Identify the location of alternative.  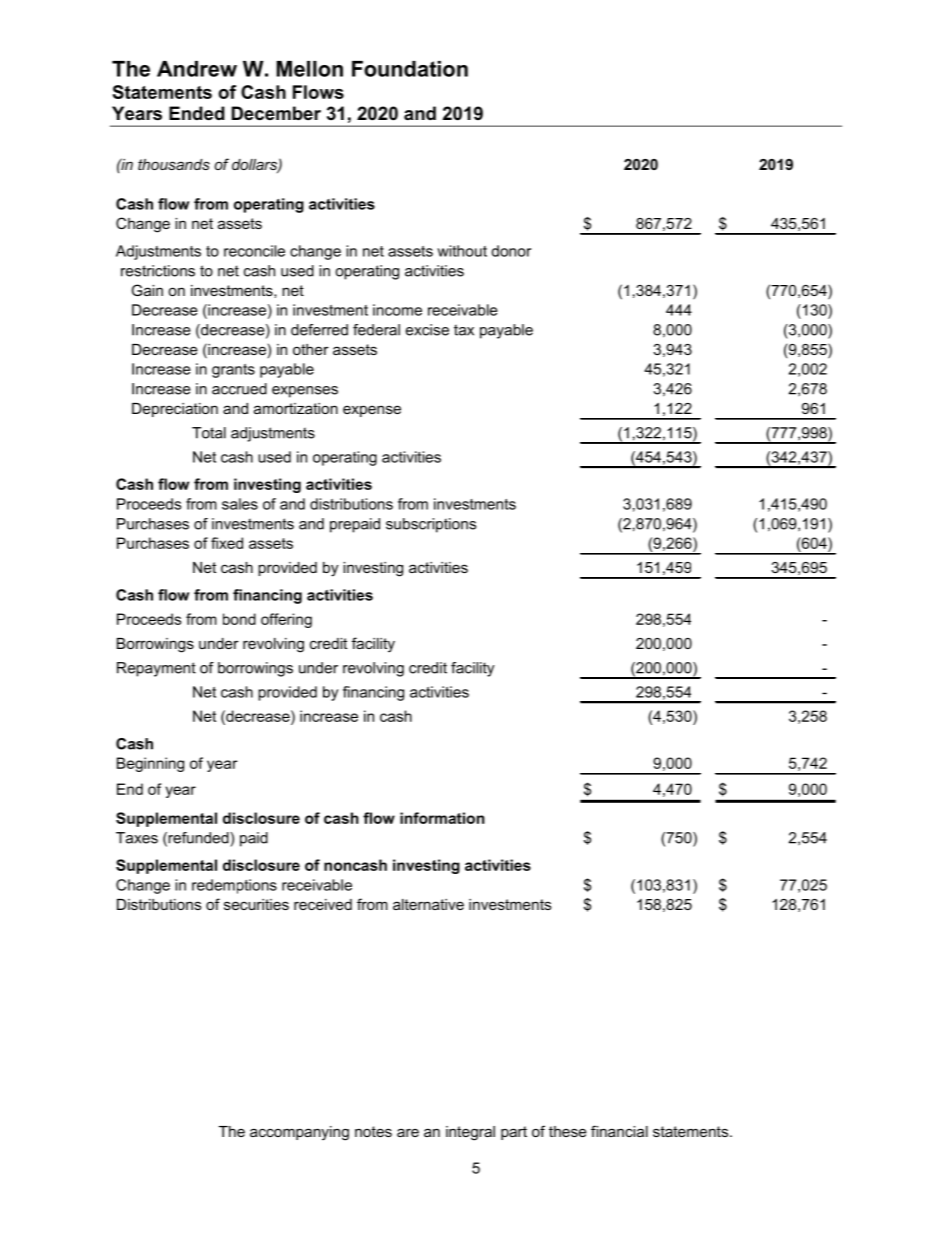
(428, 904).
